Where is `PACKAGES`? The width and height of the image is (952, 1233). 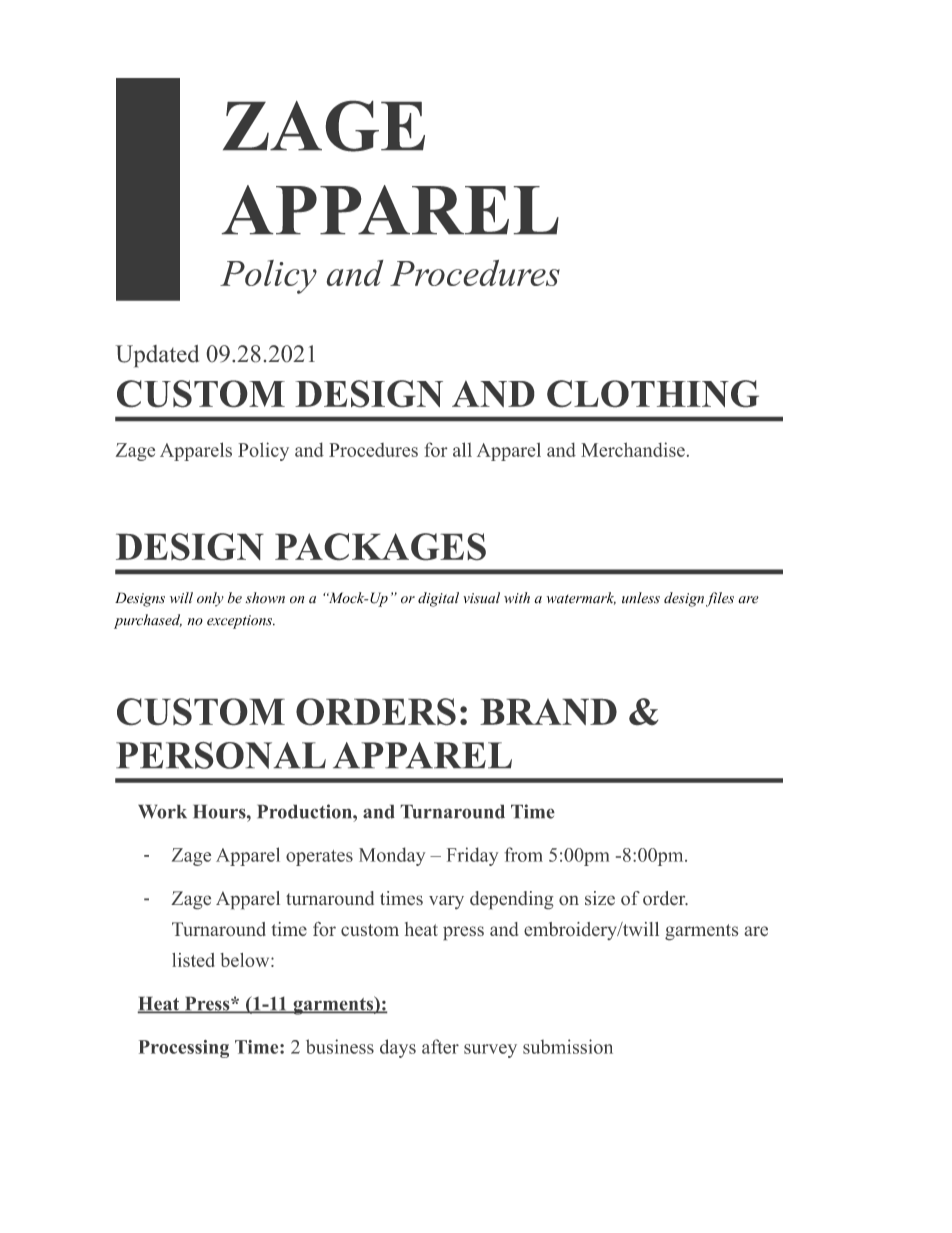 PACKAGES is located at coordinates (380, 547).
